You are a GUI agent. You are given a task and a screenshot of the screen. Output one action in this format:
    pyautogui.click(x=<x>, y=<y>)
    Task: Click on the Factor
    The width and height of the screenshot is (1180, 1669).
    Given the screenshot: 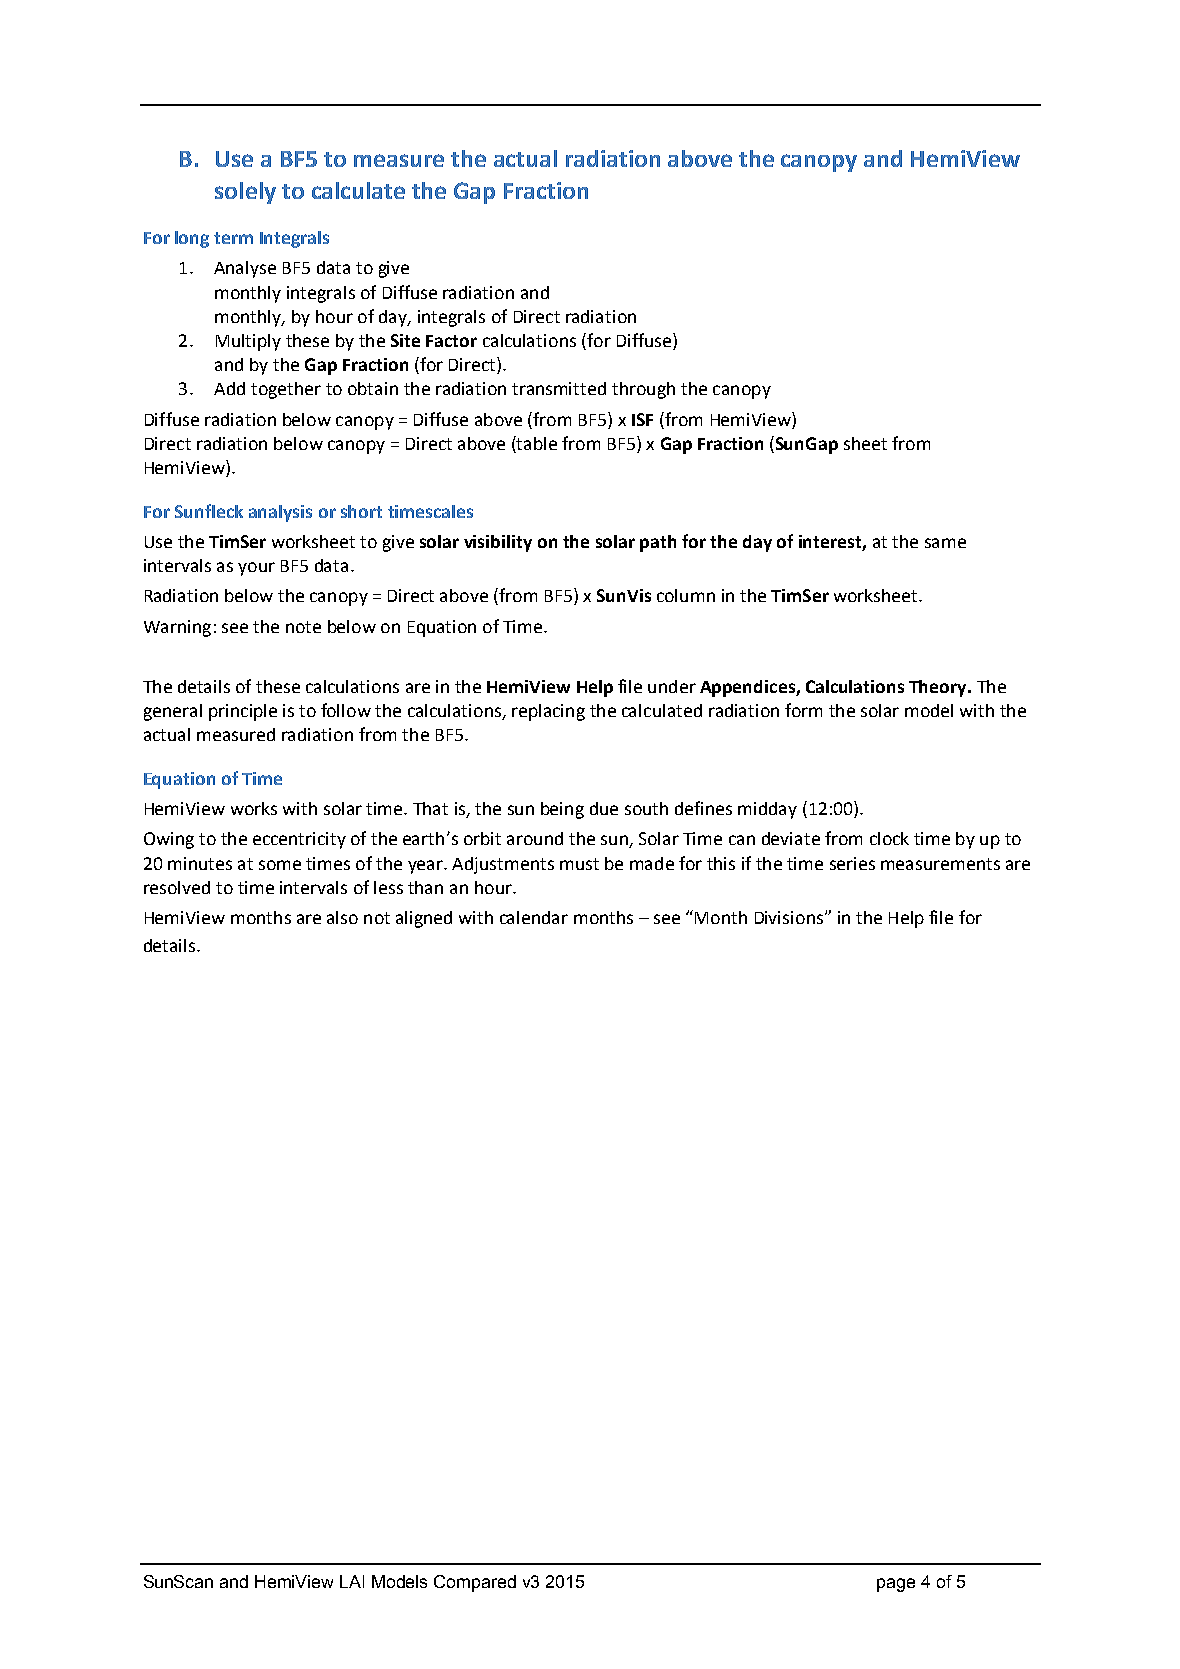 What is the action you would take?
    pyautogui.click(x=451, y=341)
